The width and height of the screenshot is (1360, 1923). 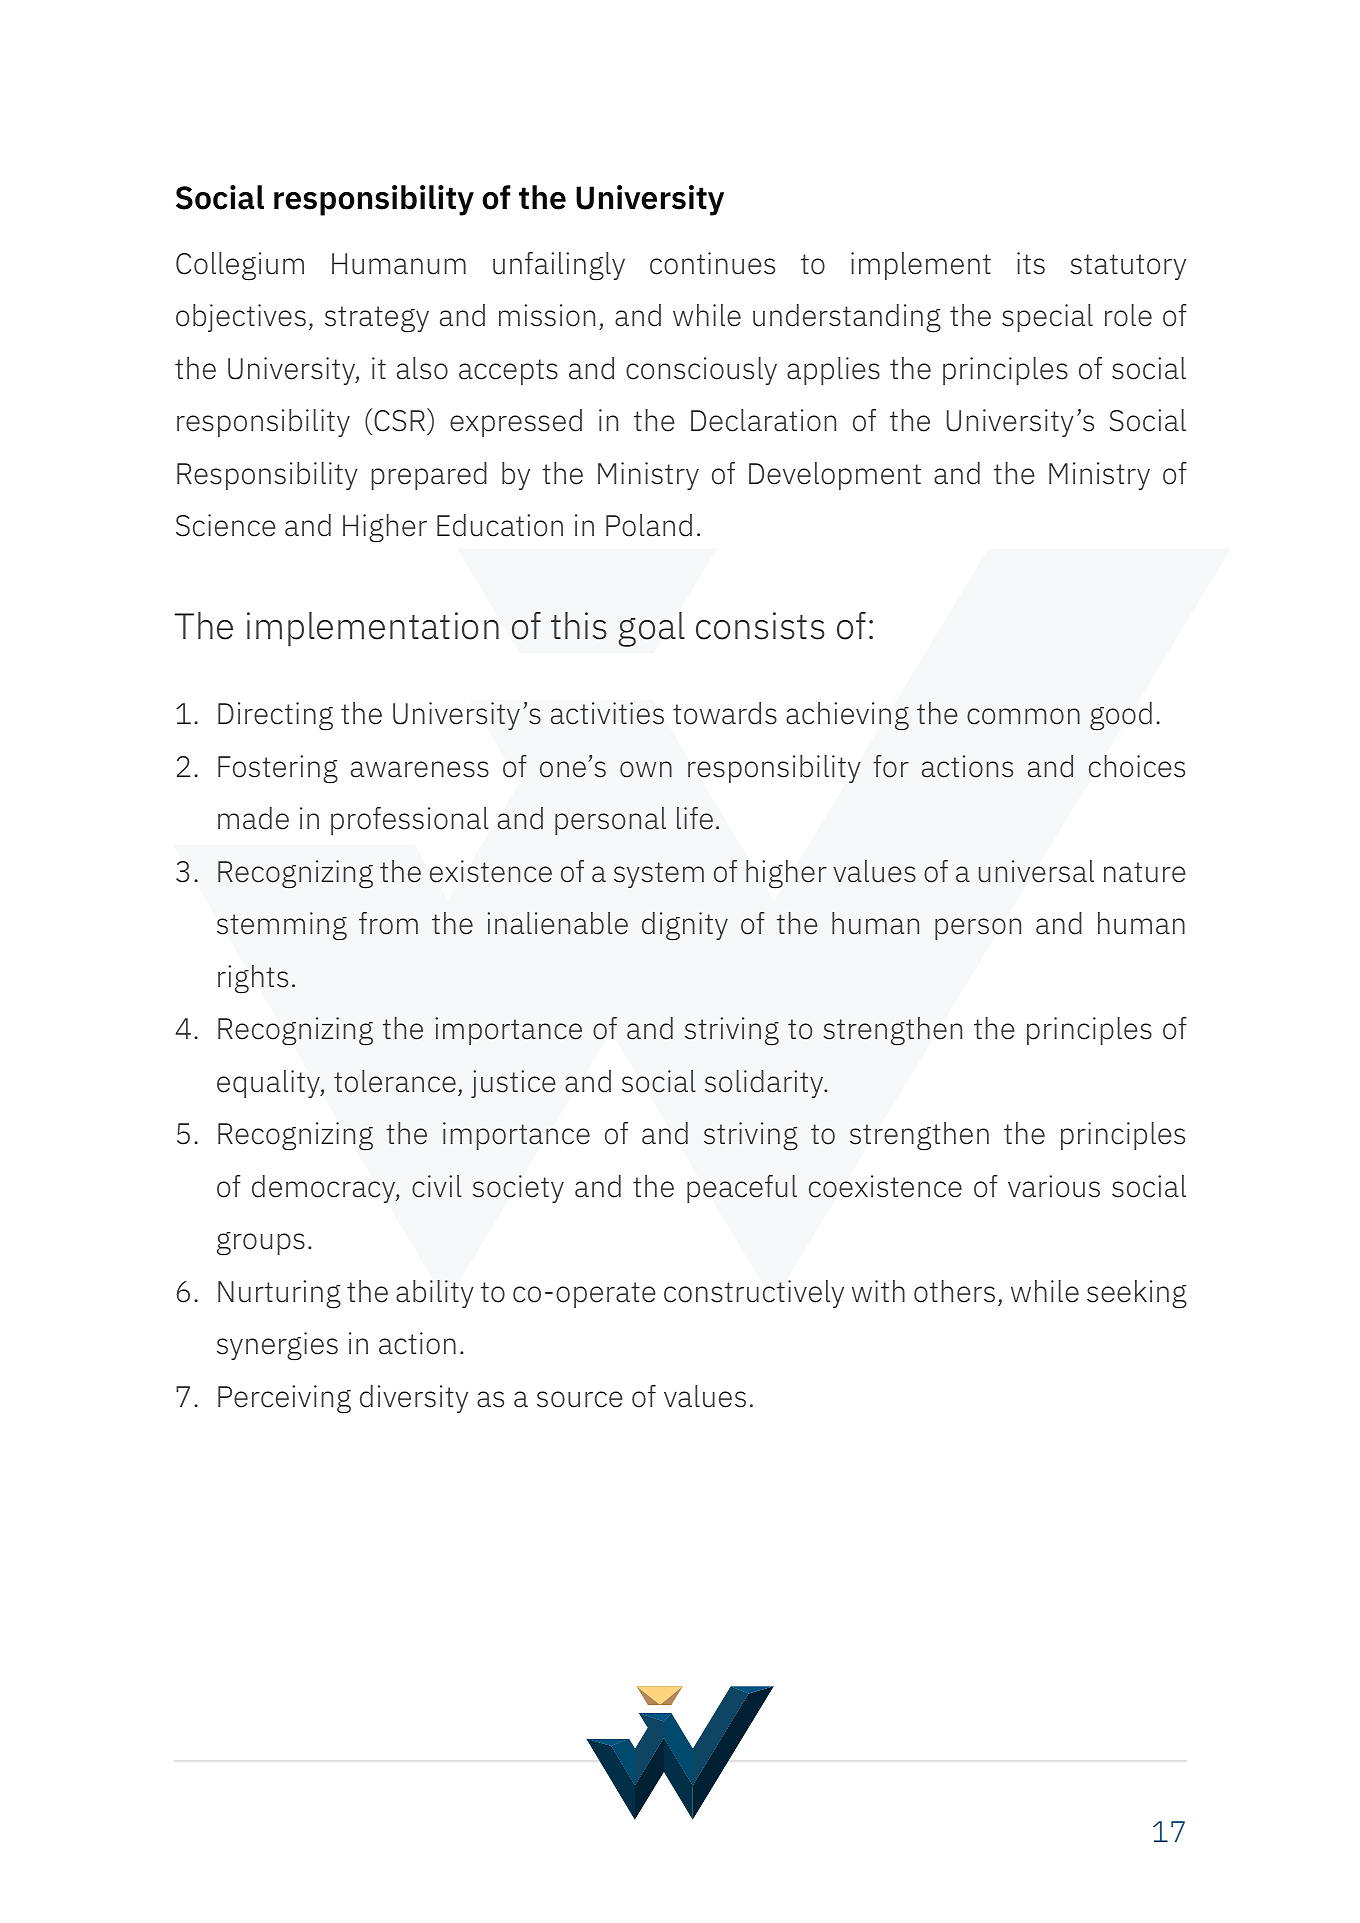 I want to click on synergies, so click(x=277, y=1346).
